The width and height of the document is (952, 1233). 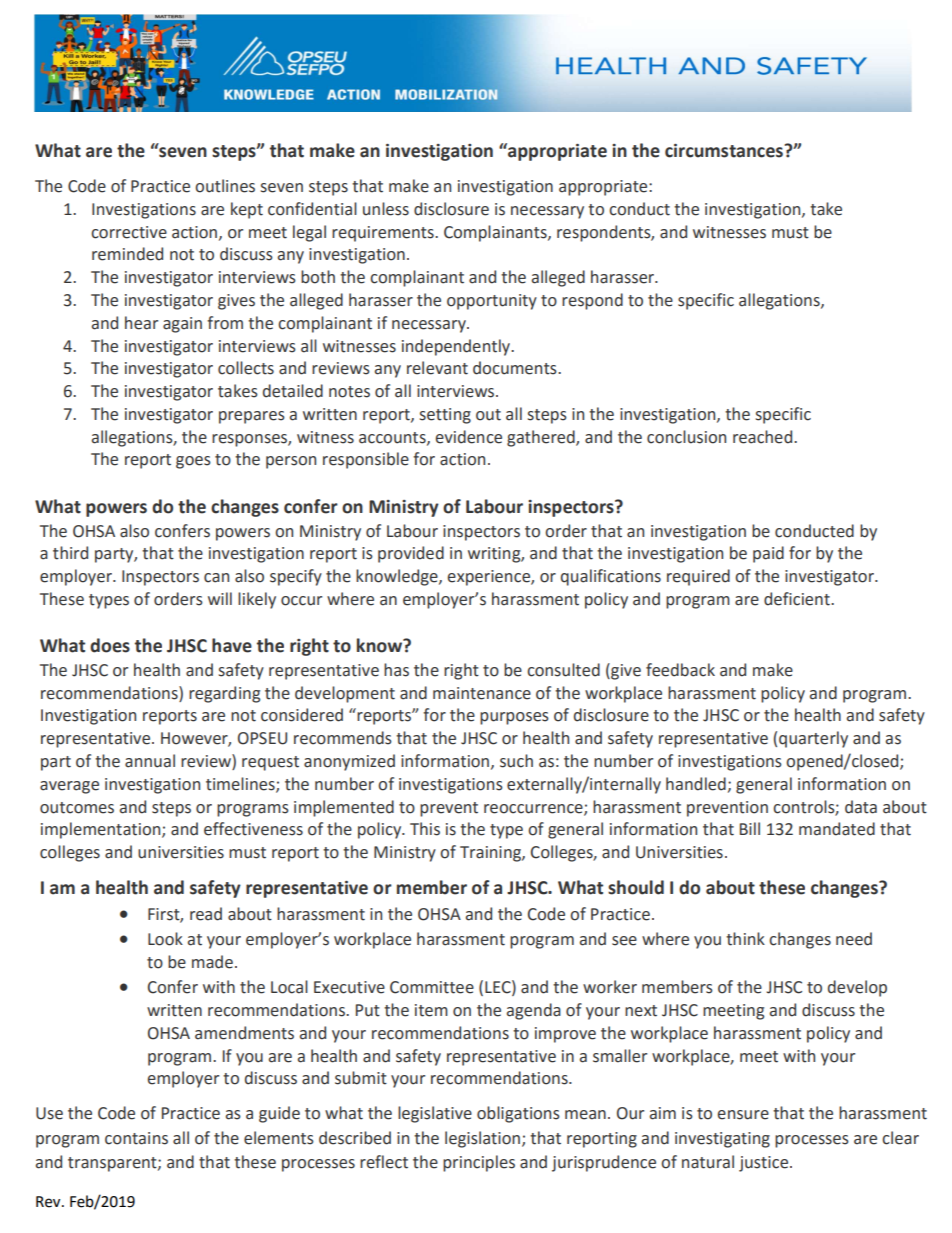 I want to click on think, so click(x=745, y=939).
